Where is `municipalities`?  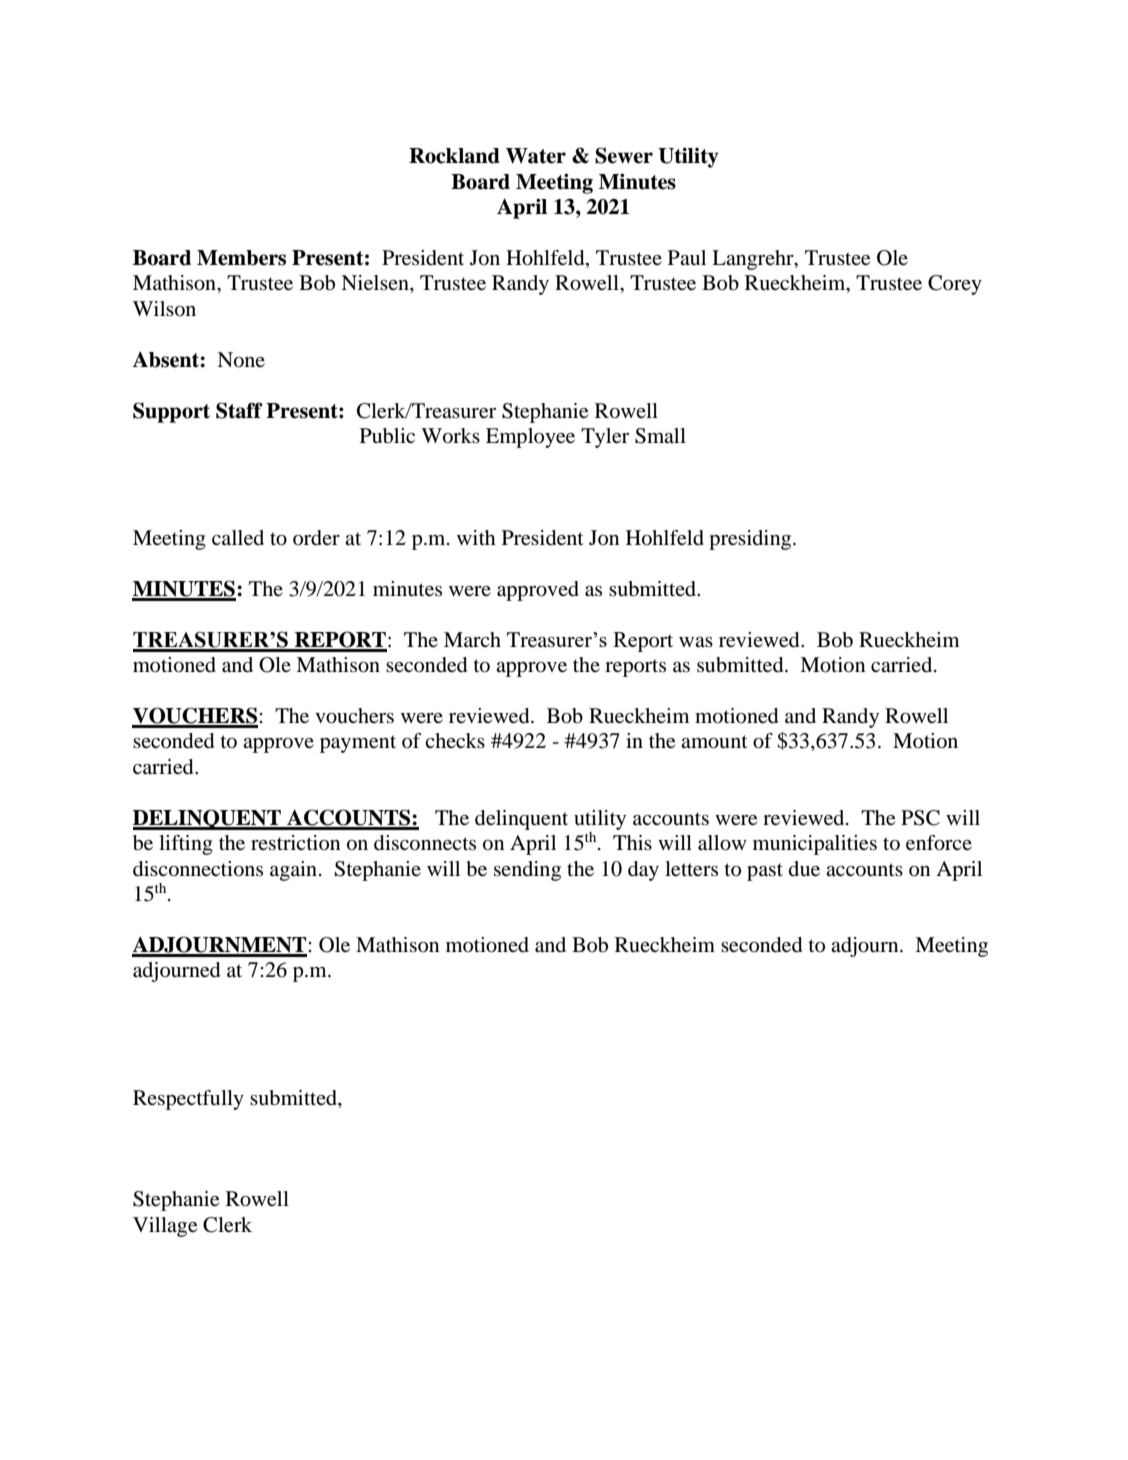
municipalities is located at coordinates (815, 845).
